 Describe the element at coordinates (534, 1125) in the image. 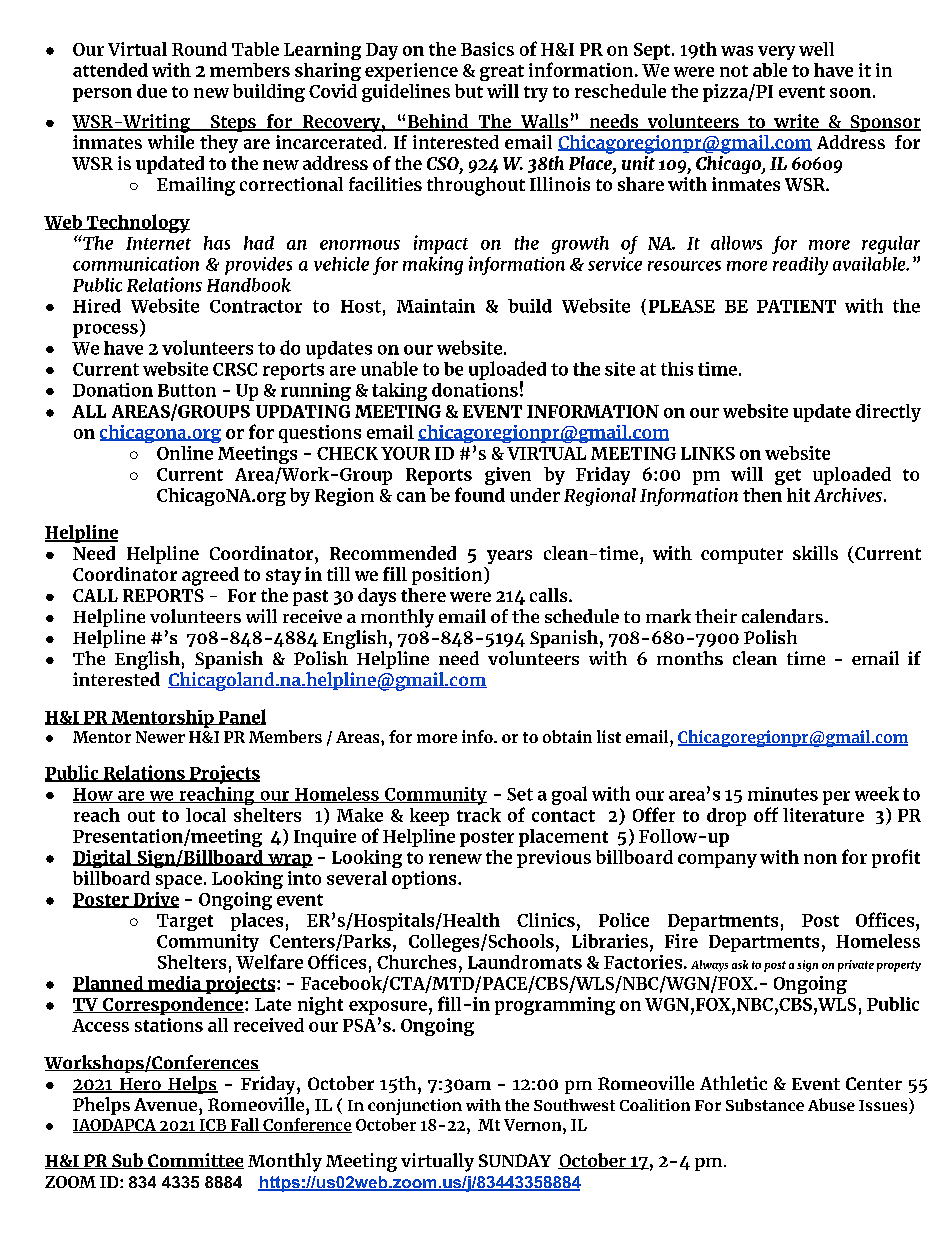

I see `Vernon` at that location.
